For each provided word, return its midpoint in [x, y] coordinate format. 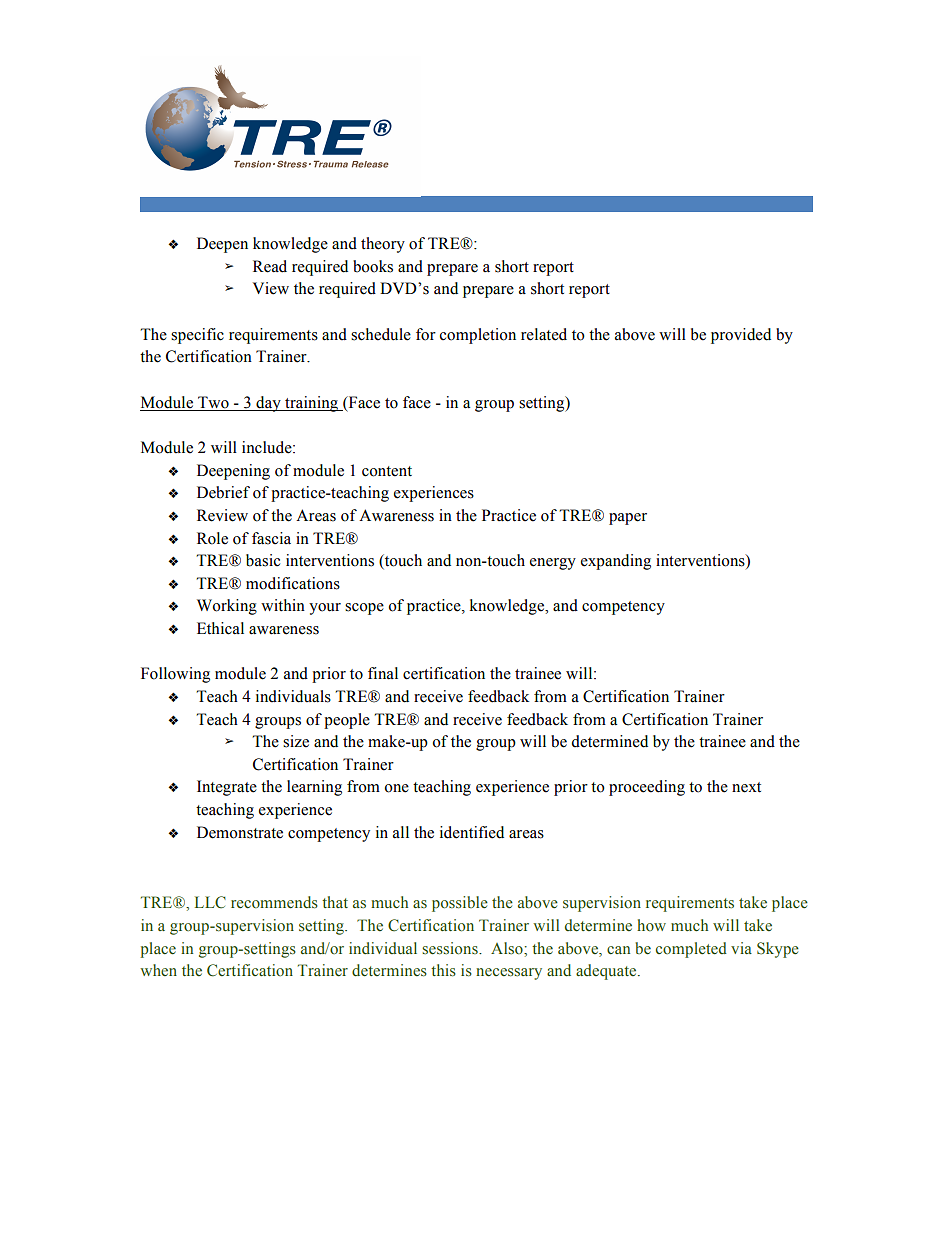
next [746, 787]
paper [628, 519]
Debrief [223, 492]
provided [741, 336]
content [387, 471]
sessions [451, 948]
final [383, 673]
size [296, 741]
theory [383, 245]
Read [270, 266]
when [158, 970]
